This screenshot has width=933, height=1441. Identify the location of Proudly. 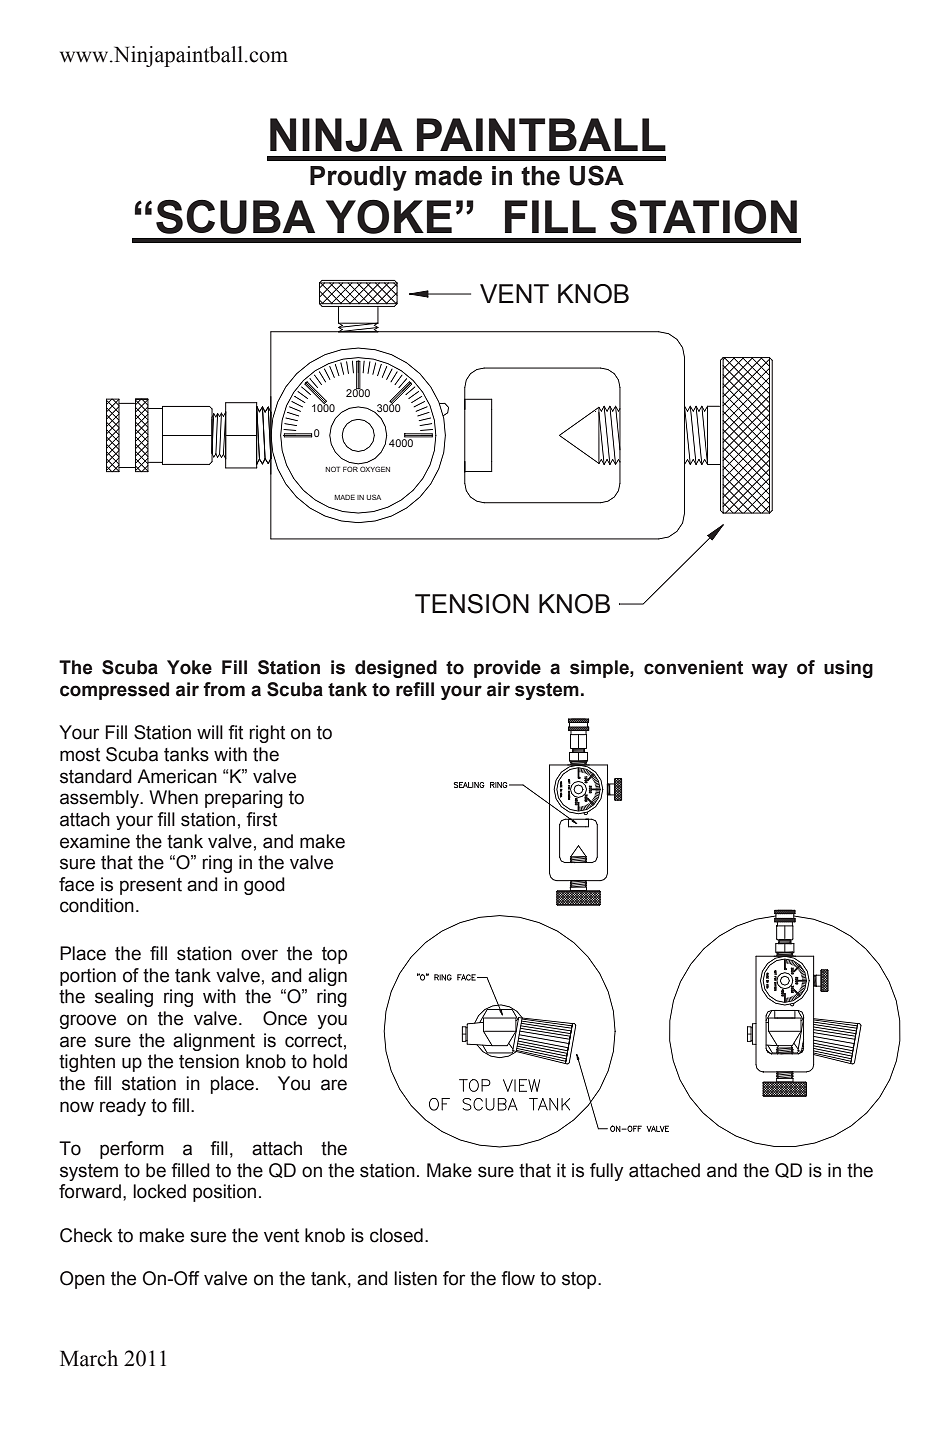
(358, 178).
